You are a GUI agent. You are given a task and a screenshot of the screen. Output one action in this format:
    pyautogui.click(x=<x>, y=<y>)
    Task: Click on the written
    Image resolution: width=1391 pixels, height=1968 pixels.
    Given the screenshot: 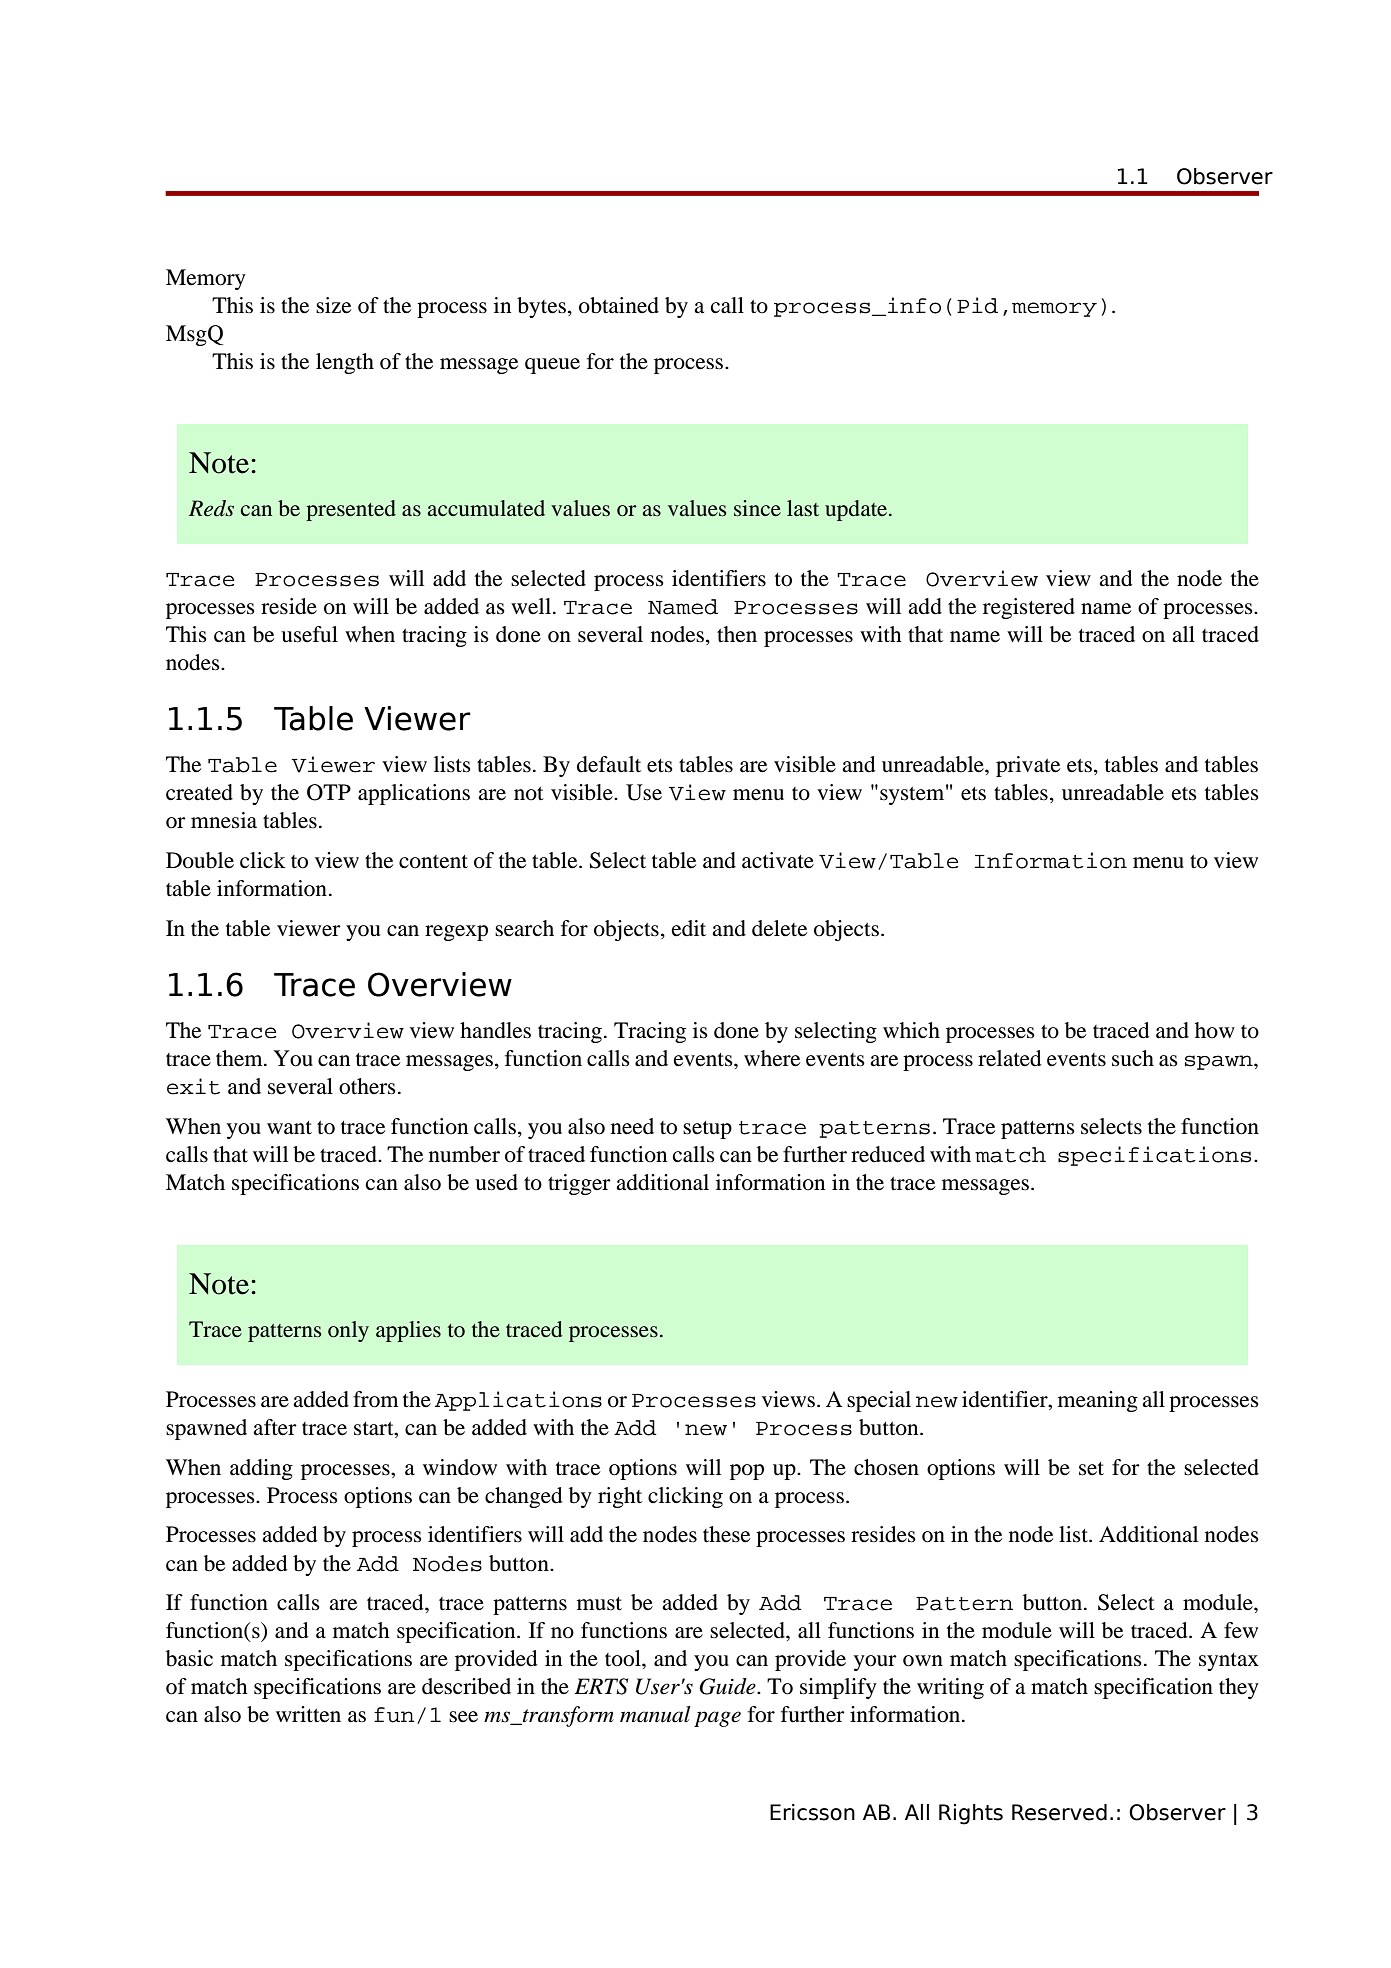 What is the action you would take?
    pyautogui.click(x=308, y=1714)
